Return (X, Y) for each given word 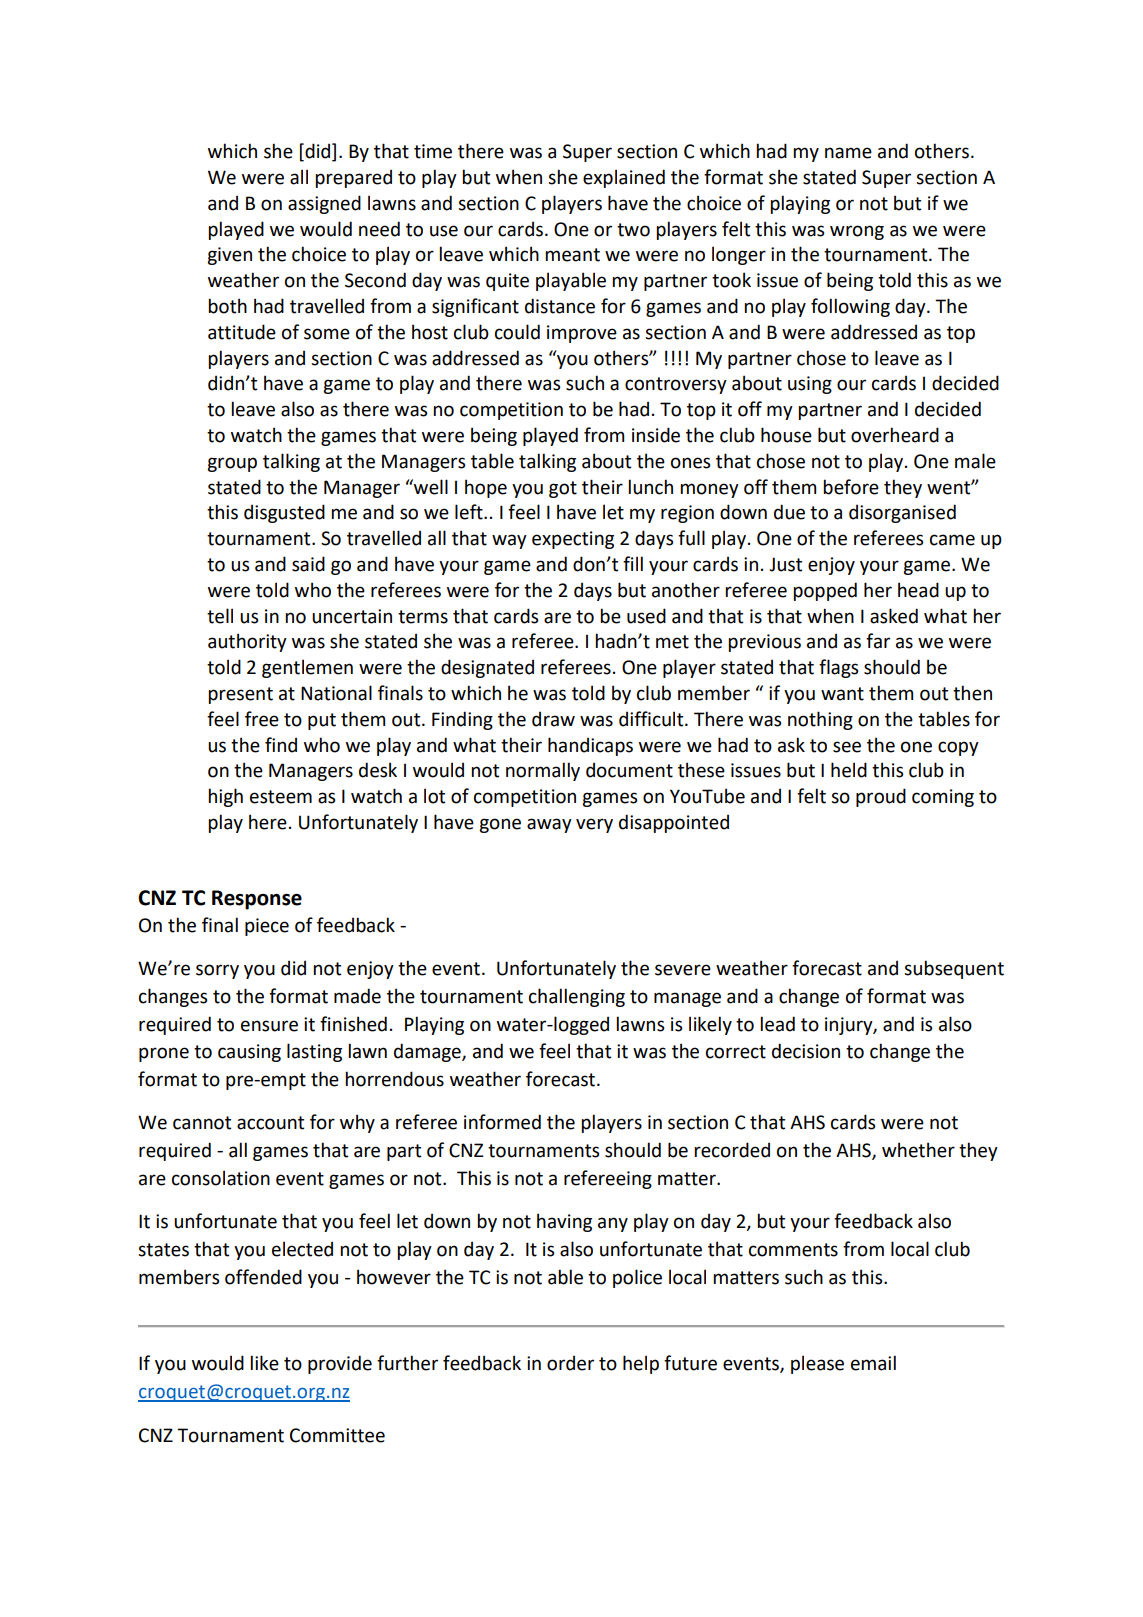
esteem (281, 797)
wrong (857, 232)
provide (340, 1364)
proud (881, 797)
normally (543, 771)
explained (624, 178)
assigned (324, 204)
